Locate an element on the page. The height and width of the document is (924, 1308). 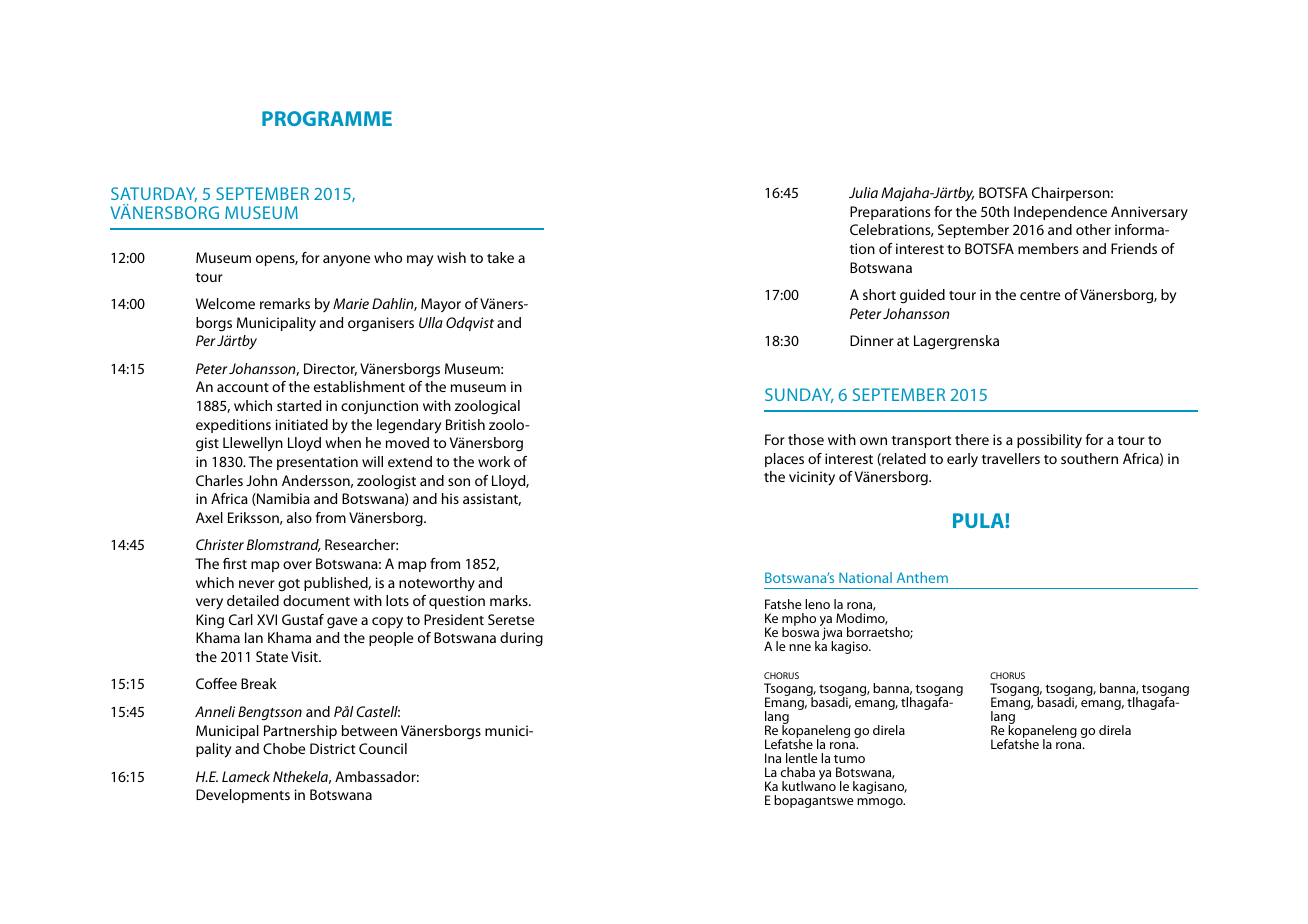
State is located at coordinates (272, 656).
